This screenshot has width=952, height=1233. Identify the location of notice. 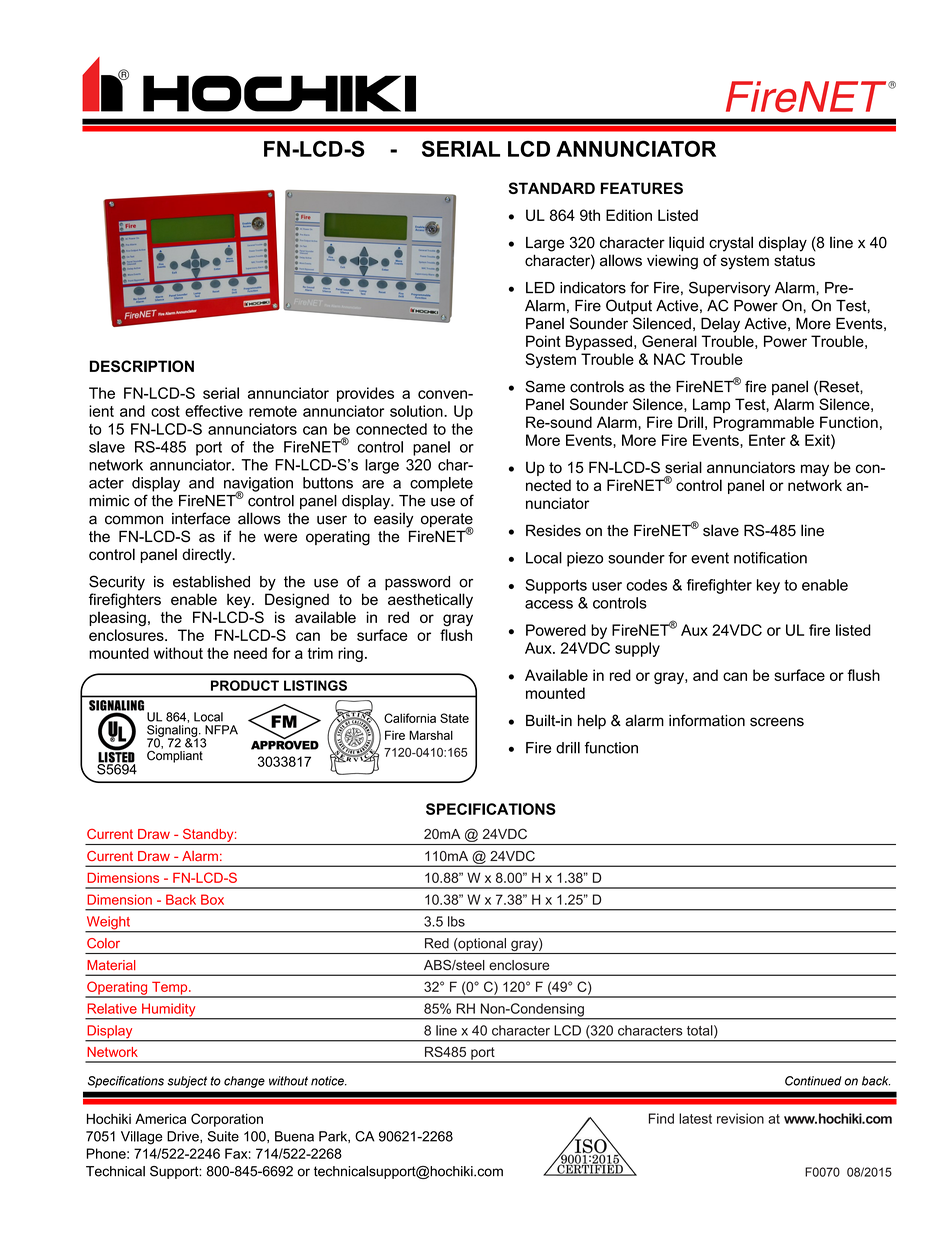
(328, 1081).
